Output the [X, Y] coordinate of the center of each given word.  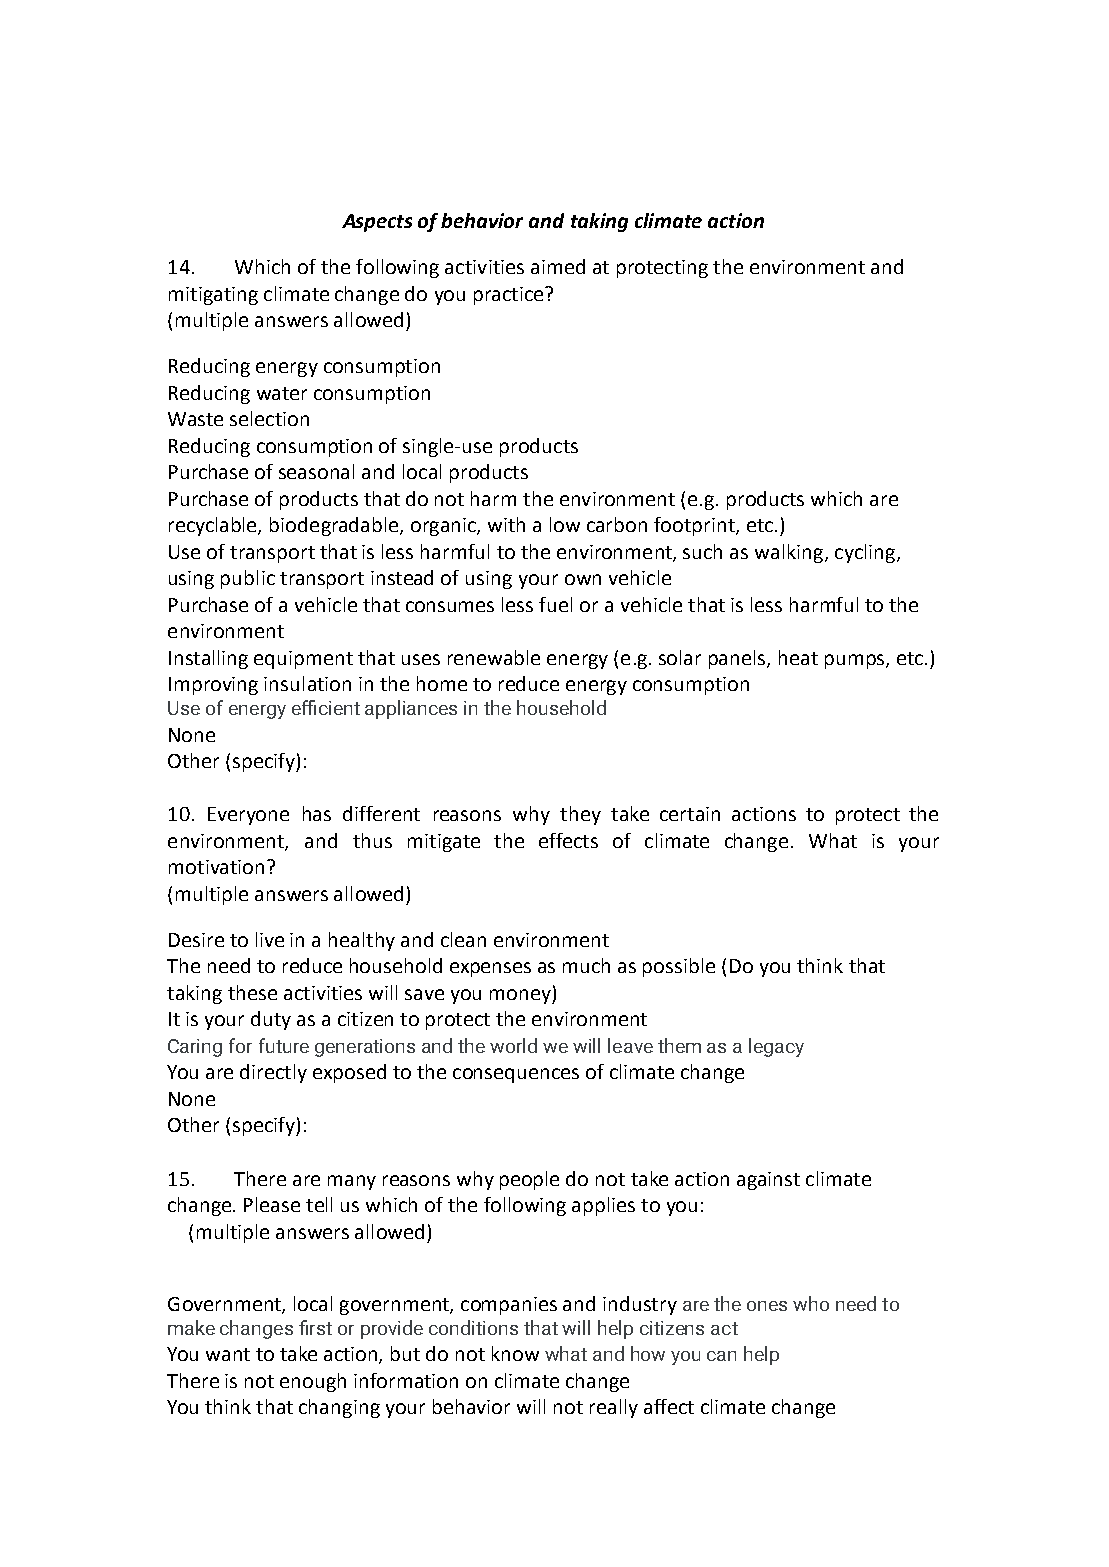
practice [510, 296]
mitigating [213, 296]
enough [313, 1382]
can [721, 1356]
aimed [558, 266]
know [515, 1353]
